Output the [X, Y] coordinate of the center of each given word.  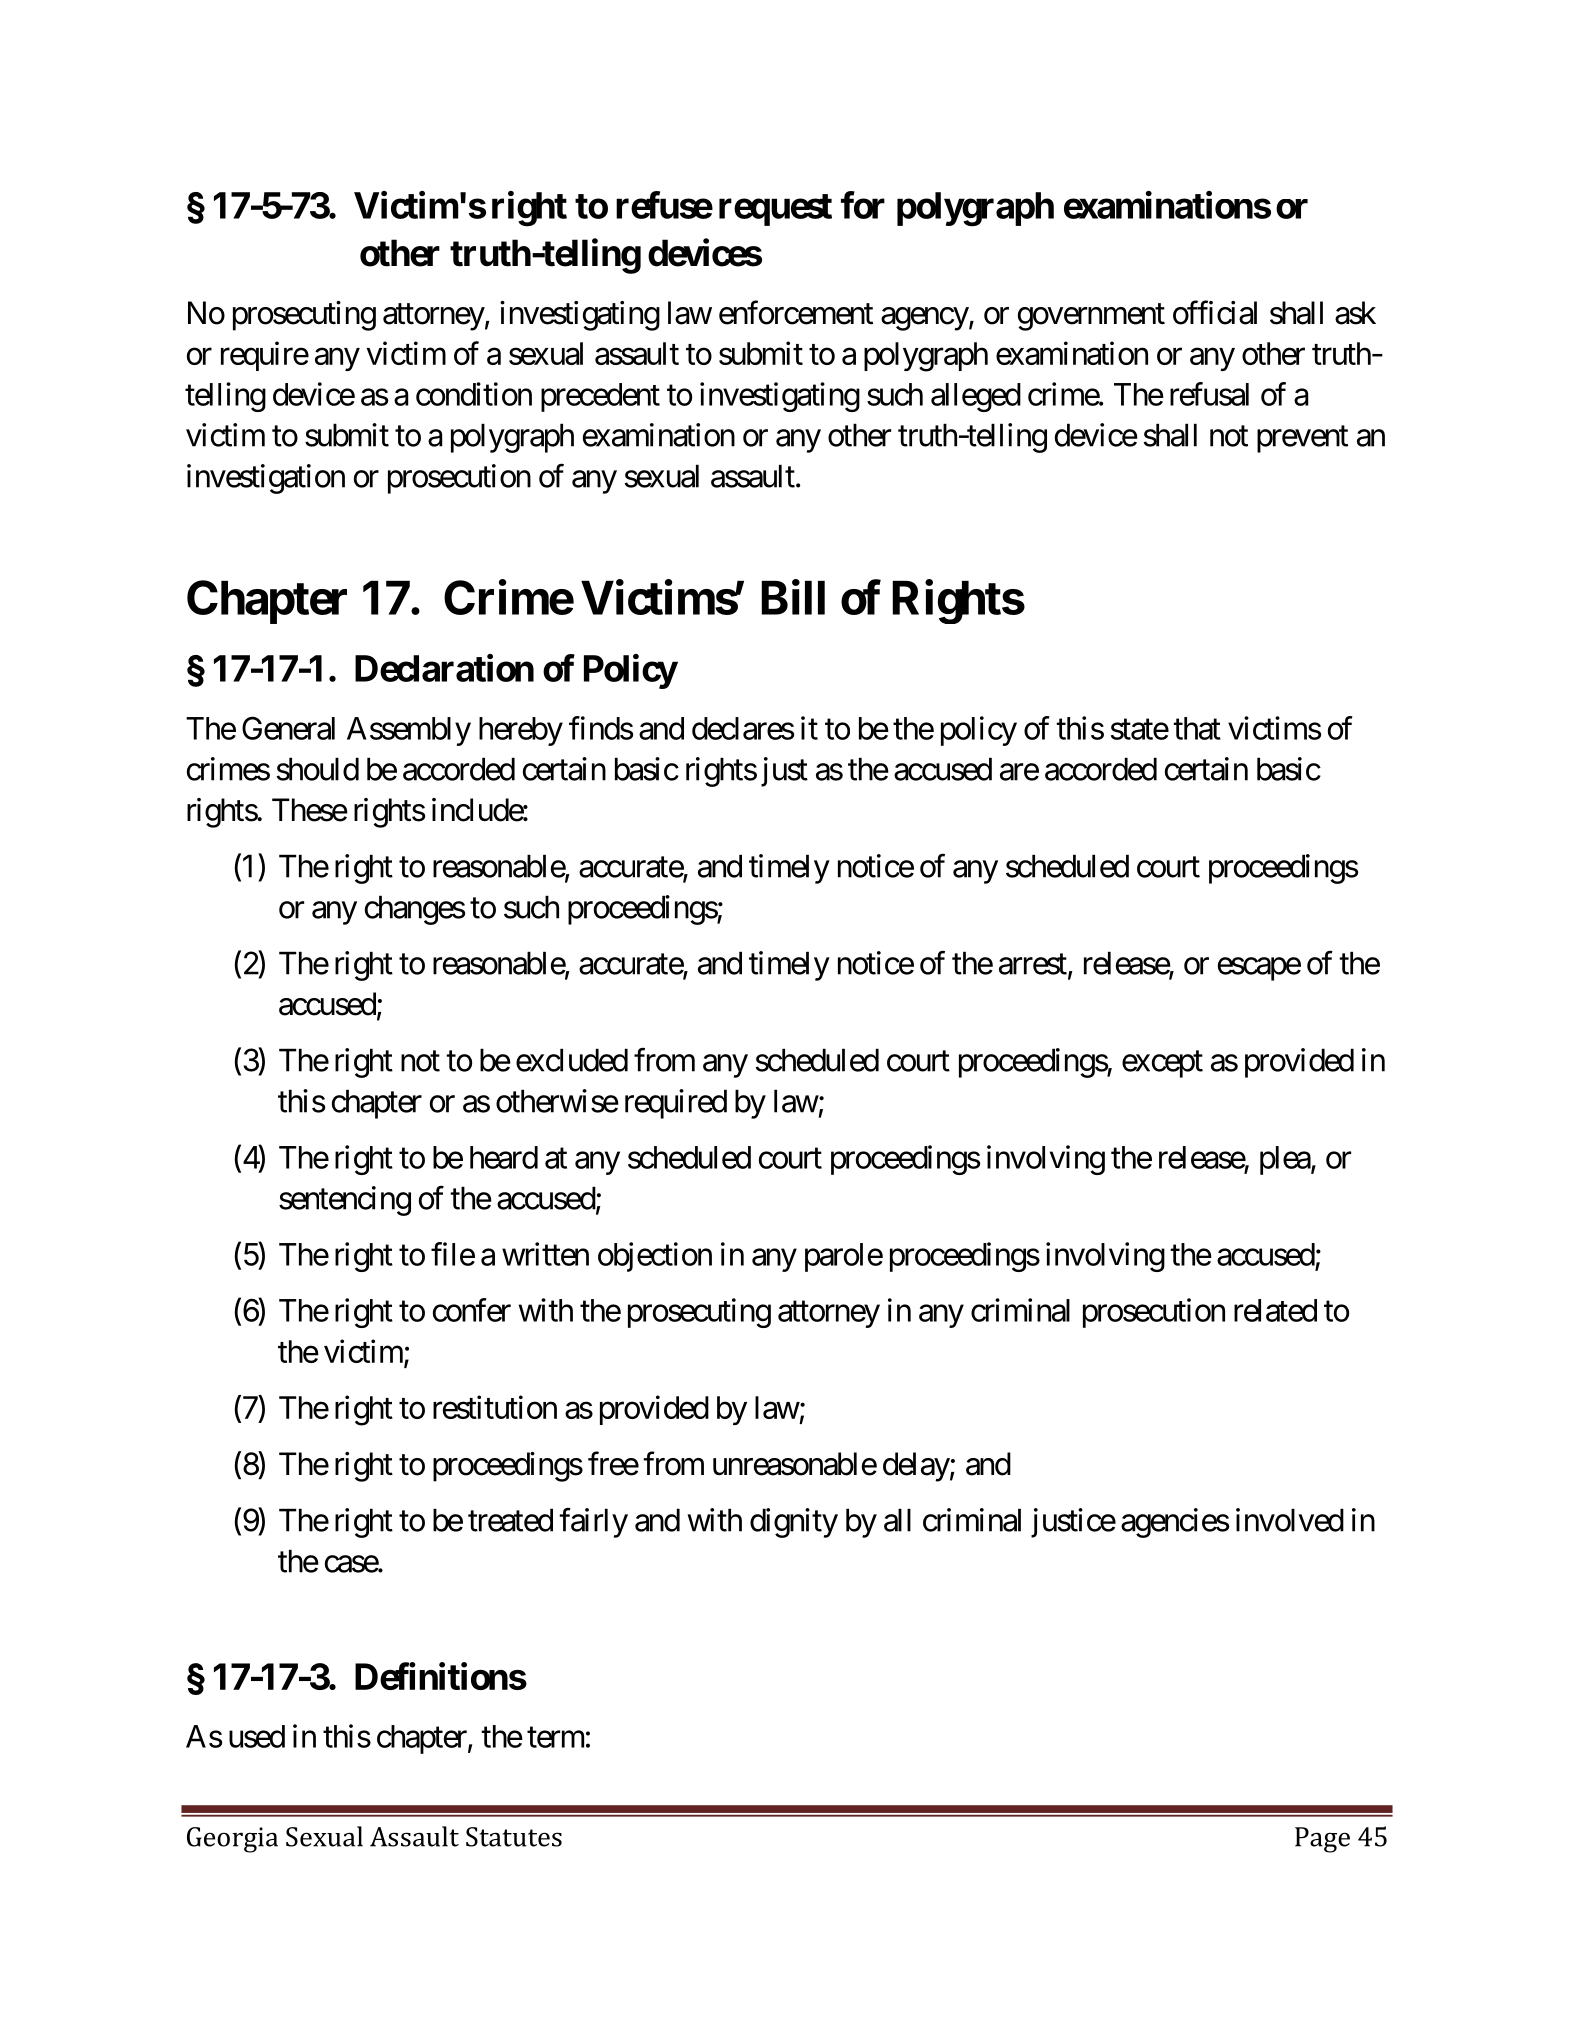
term [555, 1737]
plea [1286, 1160]
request [775, 210]
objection [655, 1257]
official [1215, 313]
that [1197, 728]
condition [474, 394]
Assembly [409, 731]
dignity [794, 1523]
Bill [793, 597]
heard [504, 1157]
